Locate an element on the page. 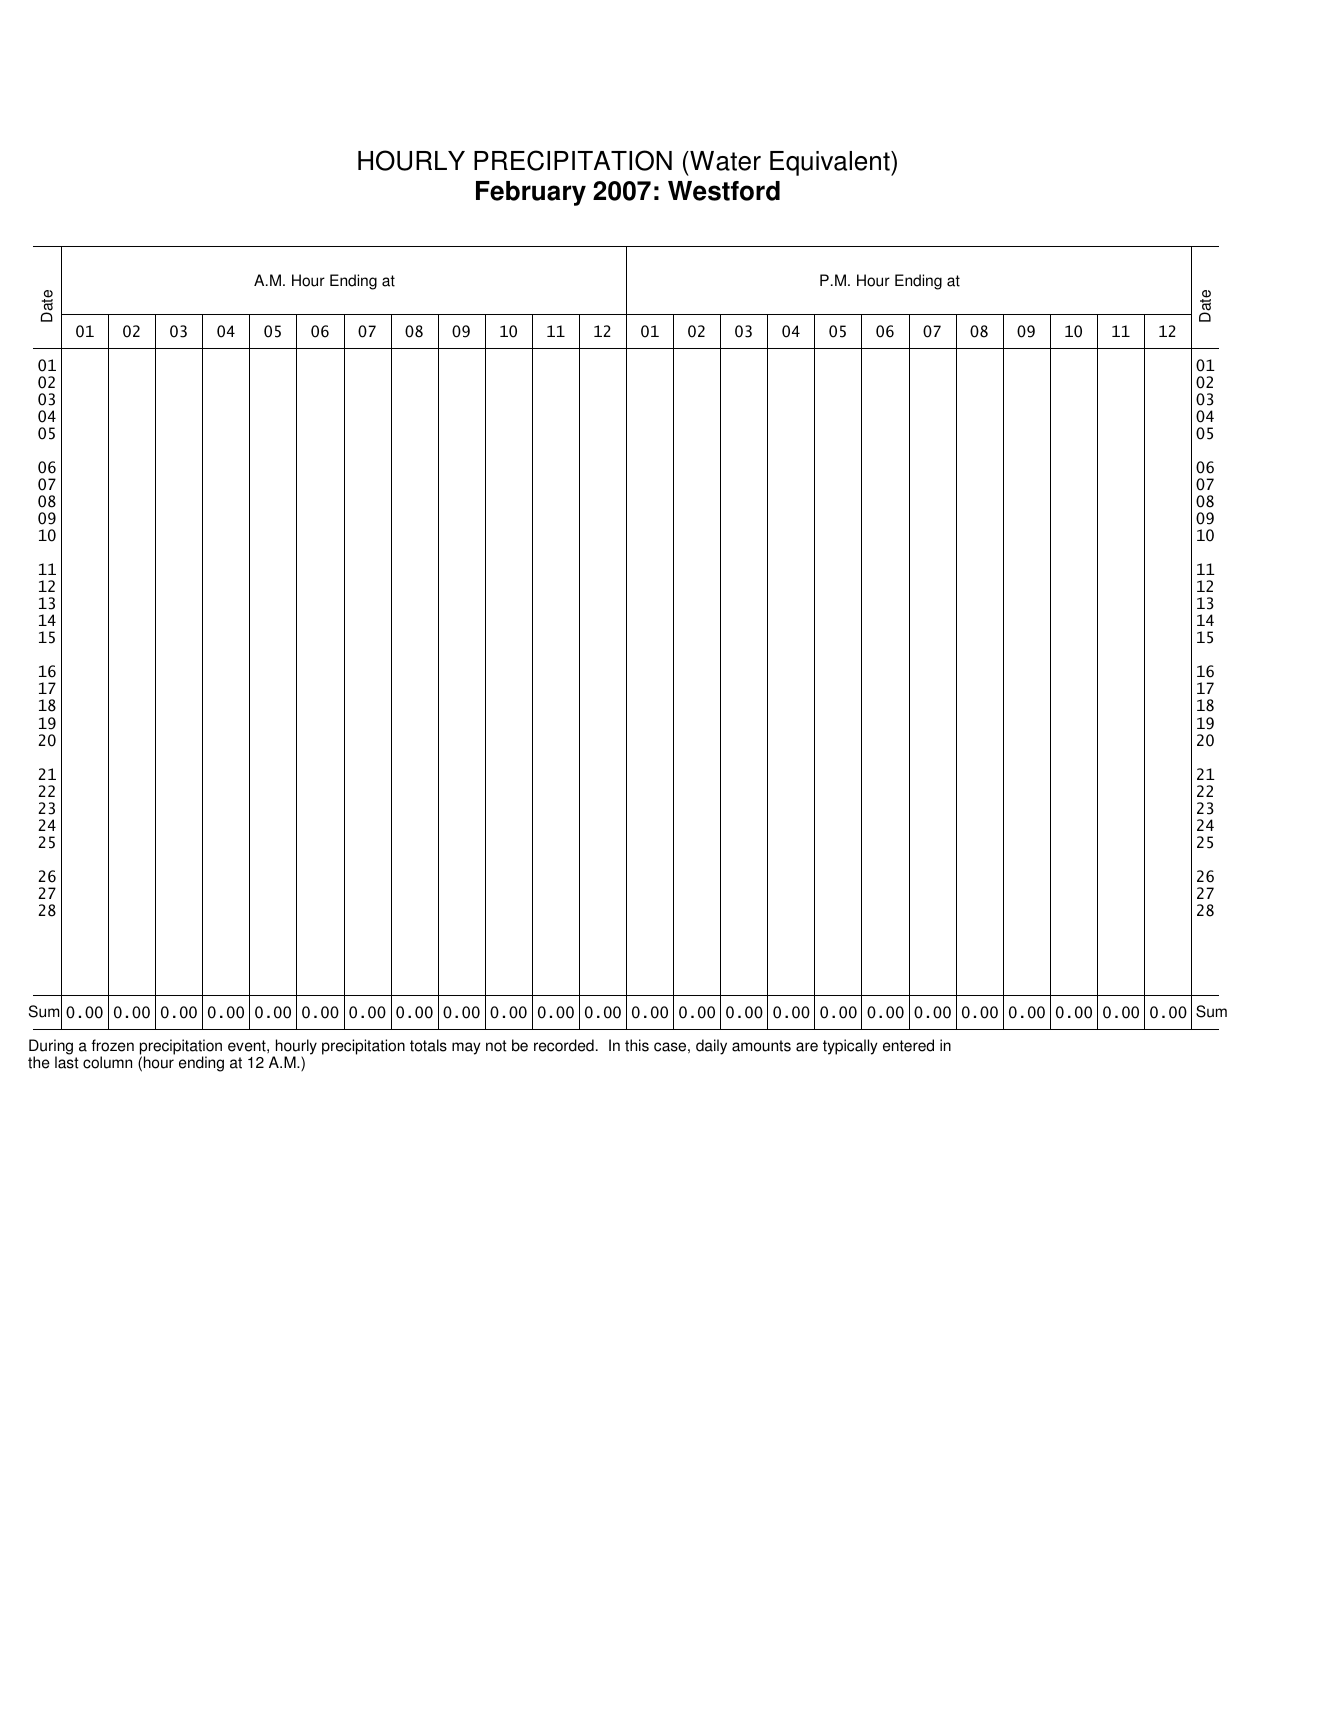 This page has width=1334, height=1727. frozen is located at coordinates (113, 1045).
